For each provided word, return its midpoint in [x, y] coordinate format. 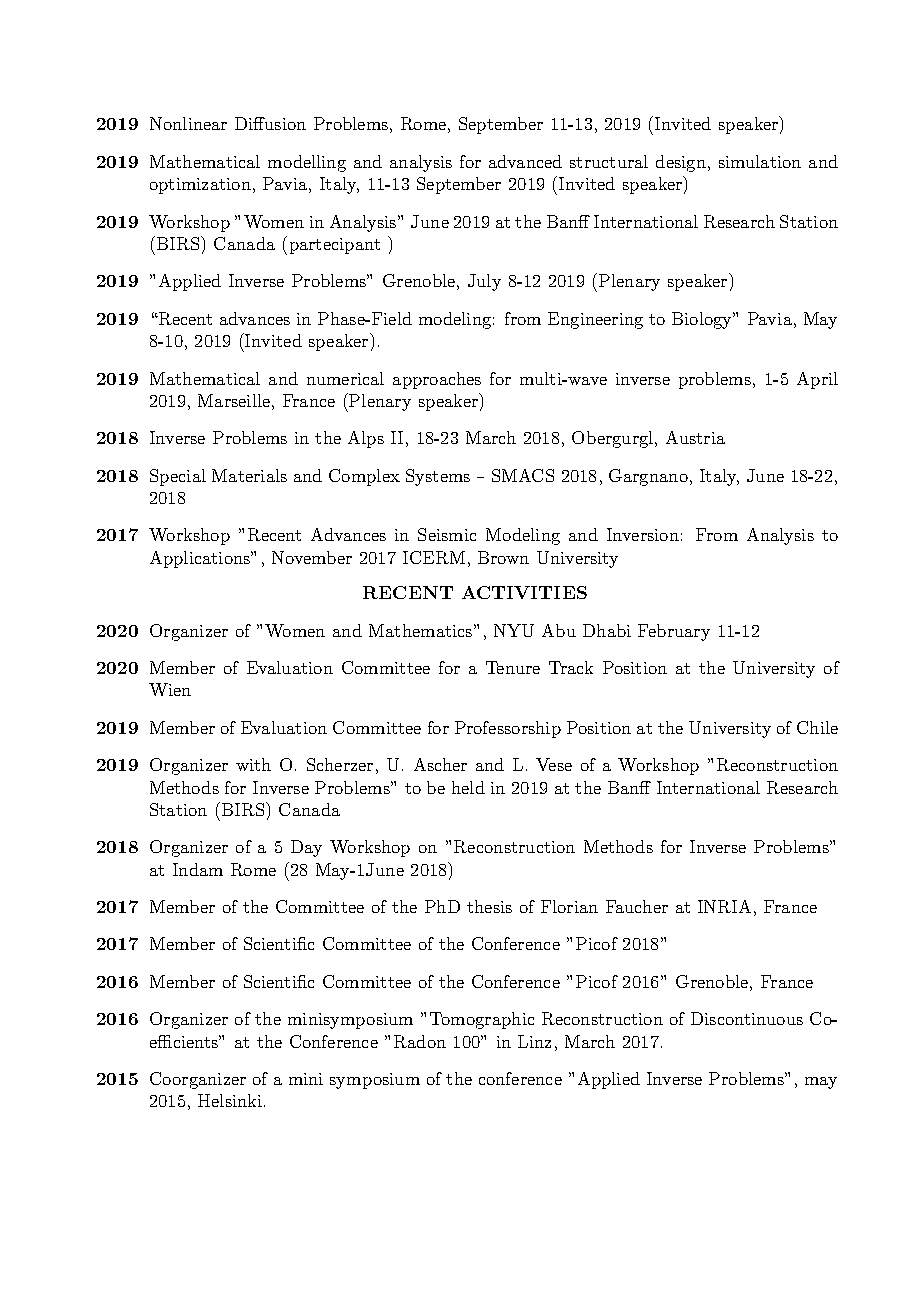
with [253, 764]
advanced [525, 161]
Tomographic [482, 1020]
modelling [307, 163]
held [468, 787]
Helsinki [230, 1100]
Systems [438, 477]
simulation [760, 161]
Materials [249, 475]
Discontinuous [747, 1018]
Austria [695, 437]
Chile [817, 727]
